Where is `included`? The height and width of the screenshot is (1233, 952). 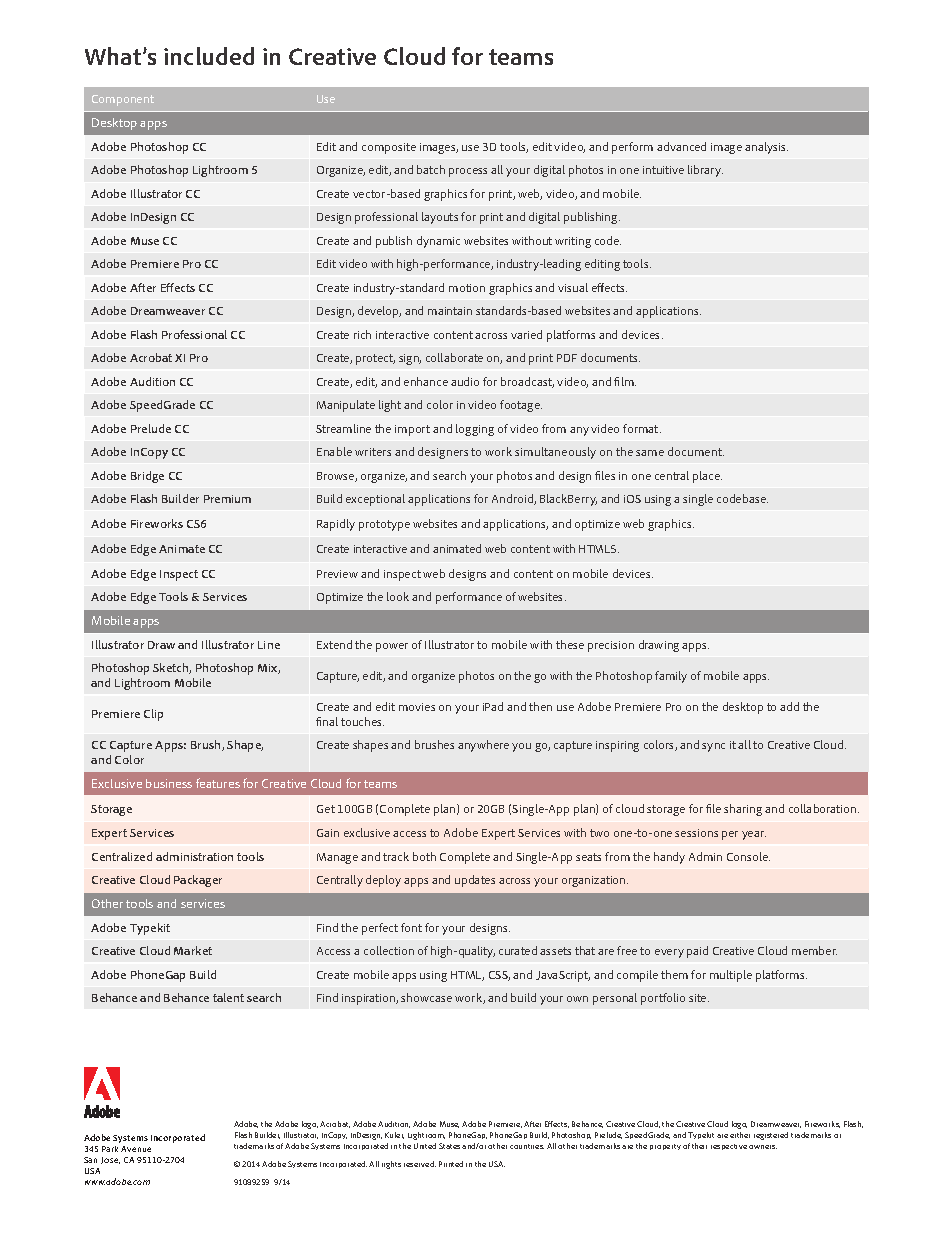 included is located at coordinates (209, 56).
